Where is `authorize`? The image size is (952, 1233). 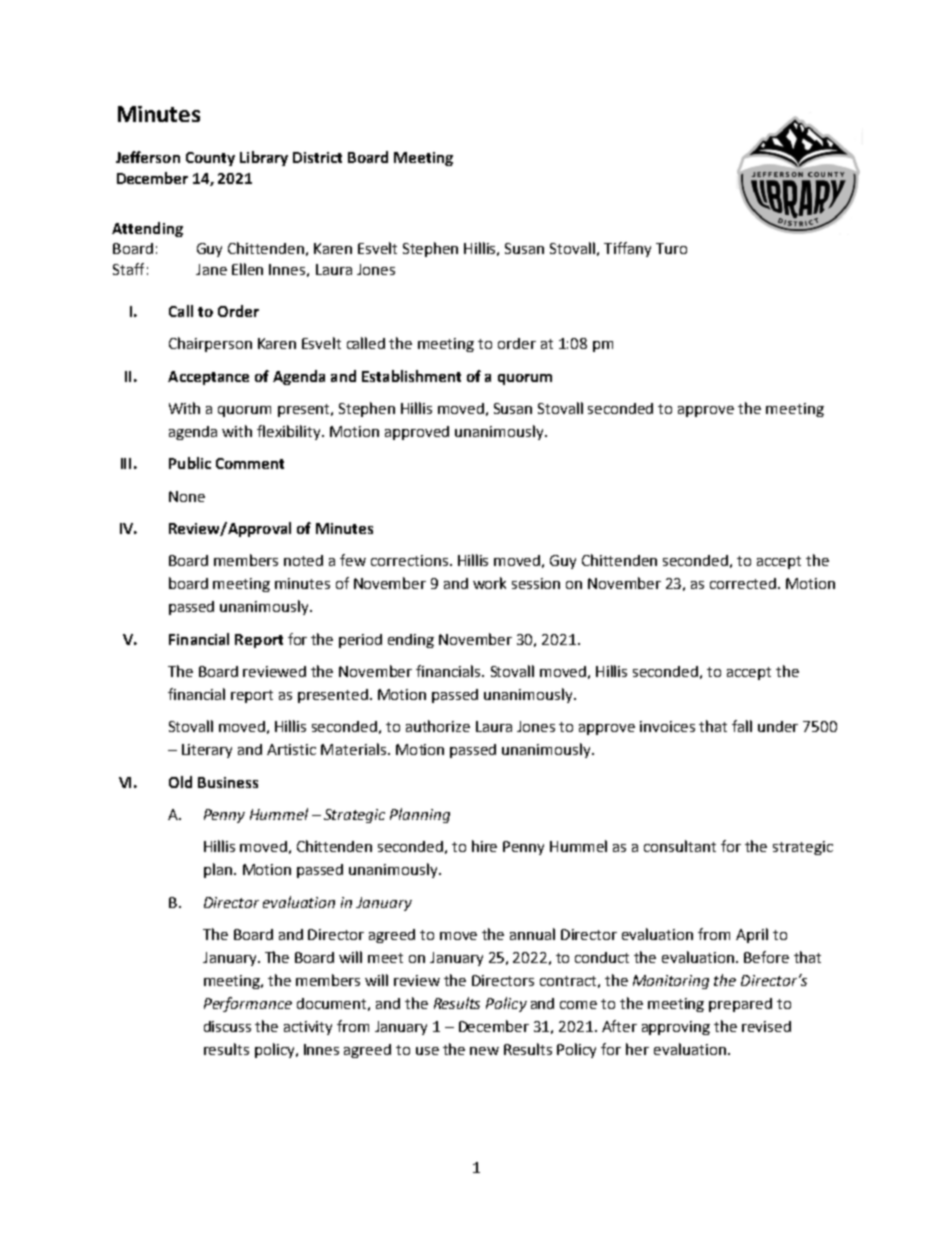 authorize is located at coordinates (438, 726).
